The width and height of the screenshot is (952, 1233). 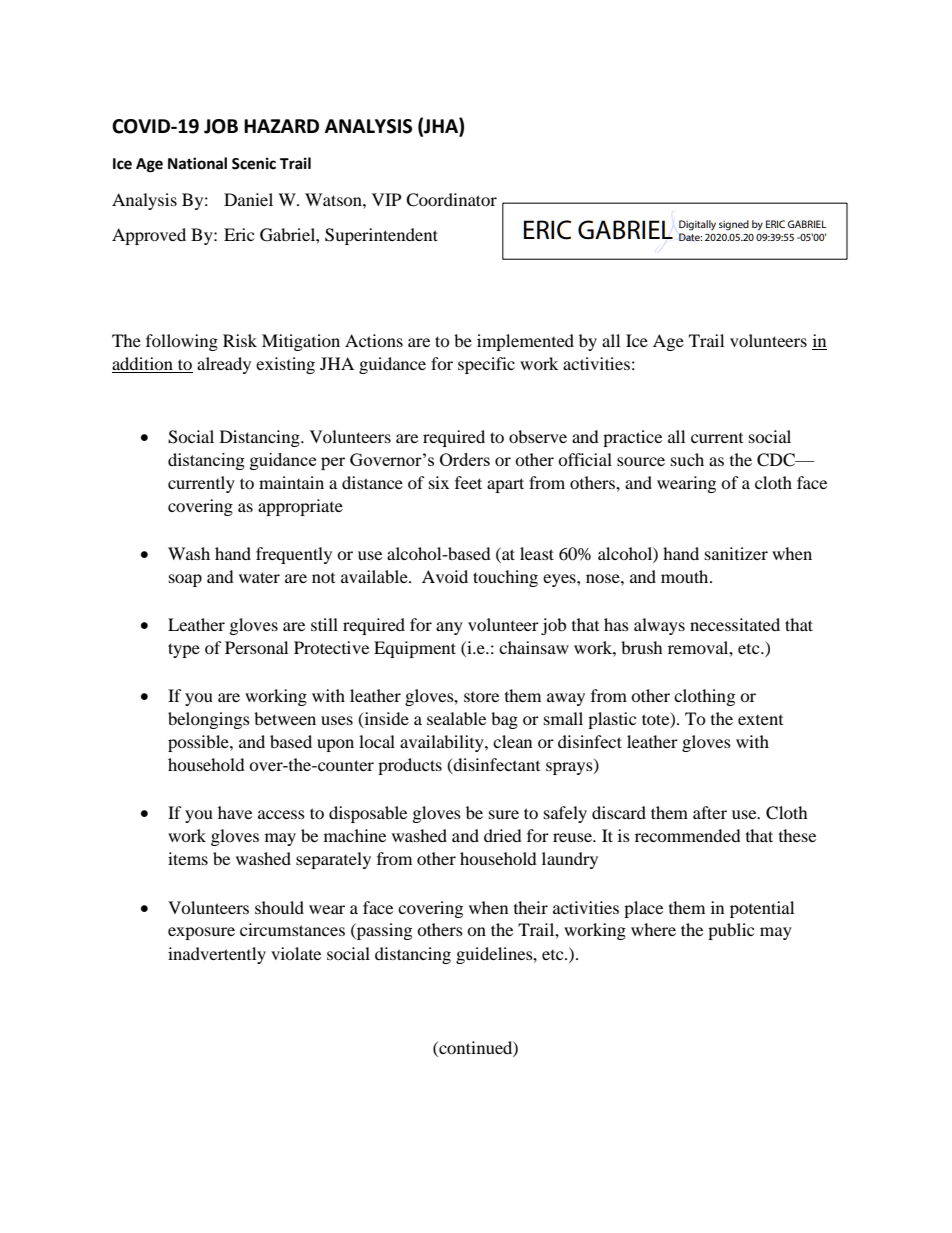 What do you see at coordinates (259, 577) in the screenshot?
I see `water` at bounding box center [259, 577].
